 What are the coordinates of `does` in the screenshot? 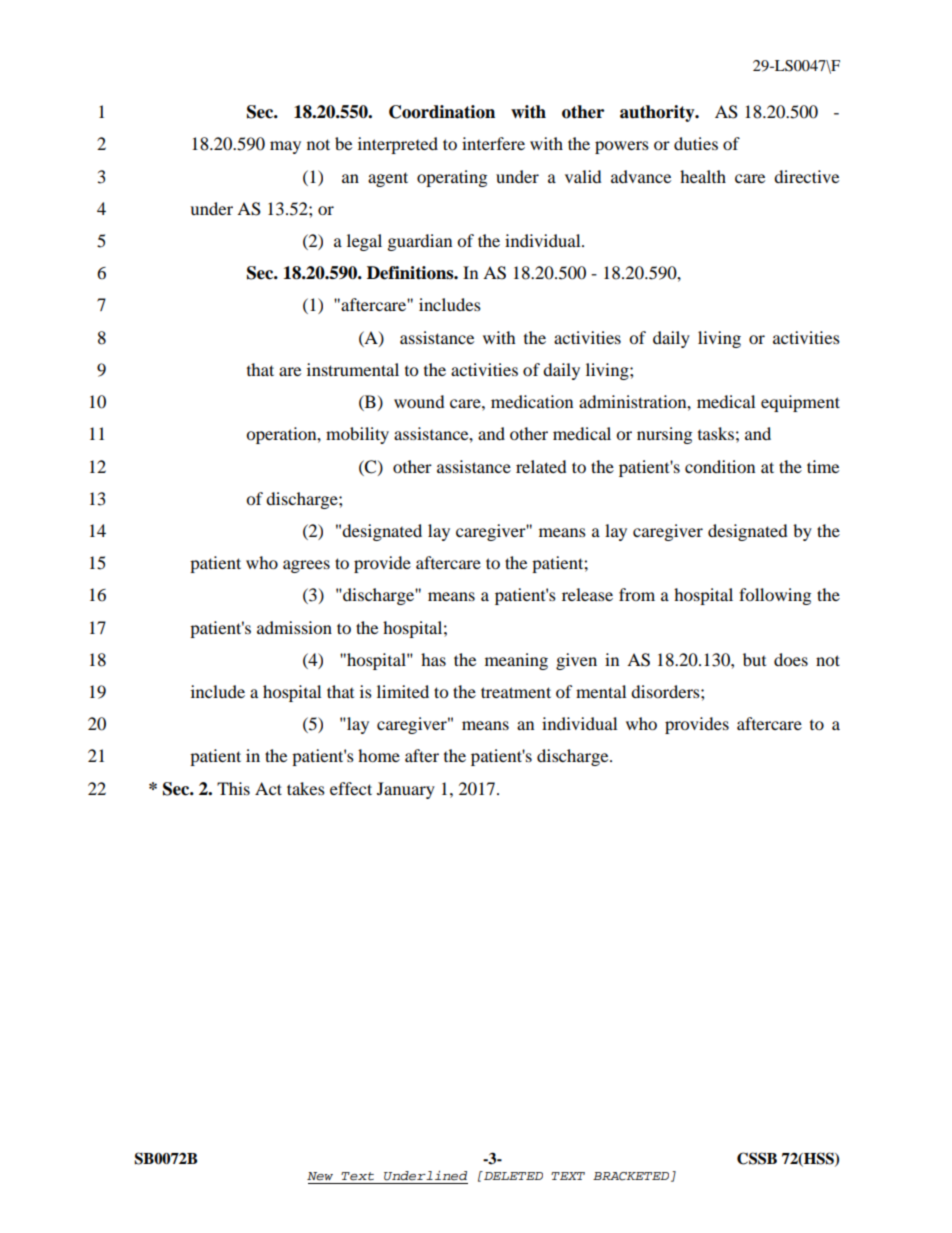 It's located at (791, 659).
